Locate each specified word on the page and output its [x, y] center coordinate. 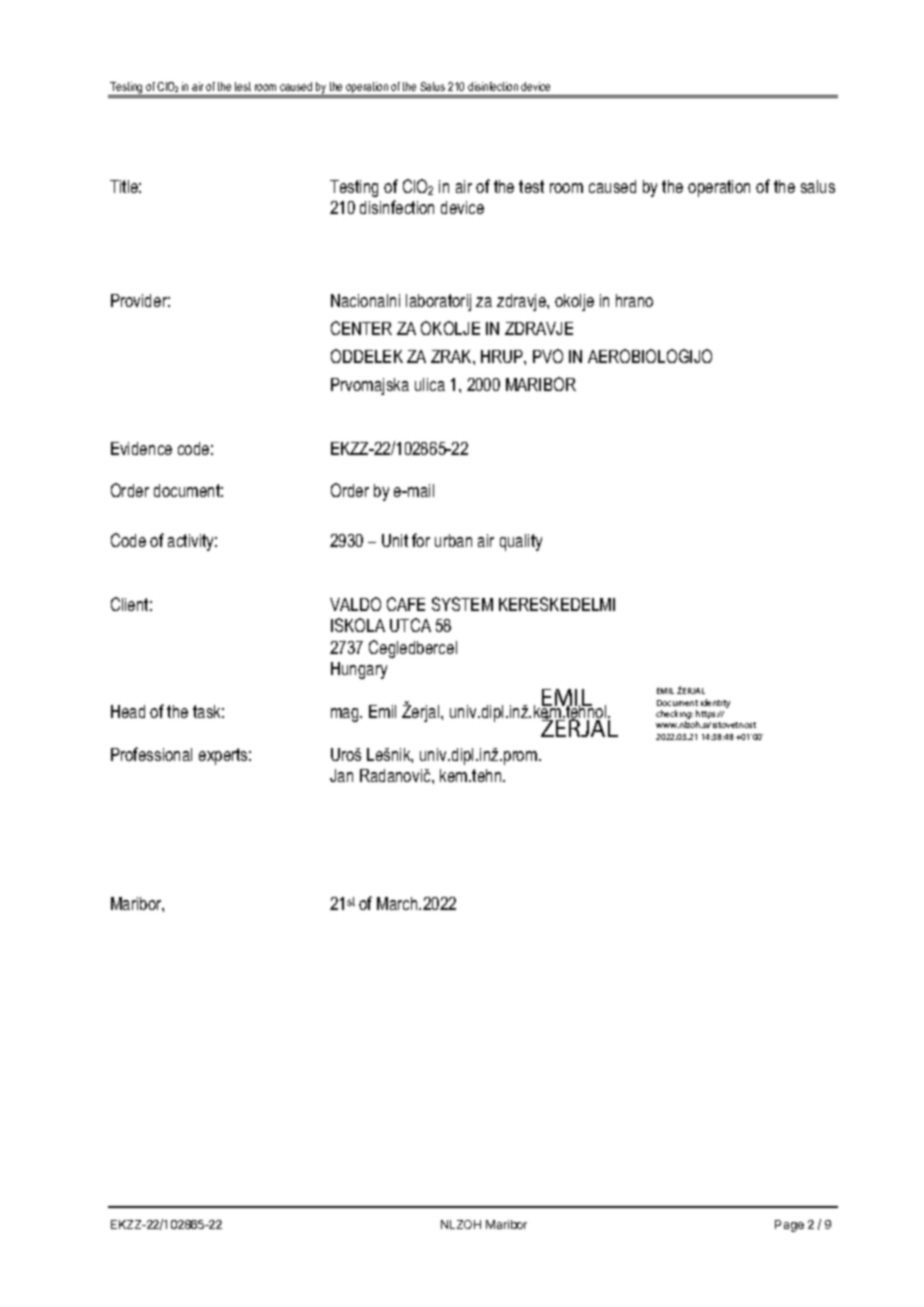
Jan [341, 775]
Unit [395, 540]
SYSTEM [462, 604]
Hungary [359, 670]
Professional [151, 754]
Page [789, 1226]
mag [346, 715]
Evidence [141, 448]
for [421, 540]
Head [128, 711]
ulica [430, 384]
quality [521, 542]
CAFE [406, 604]
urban [453, 540]
